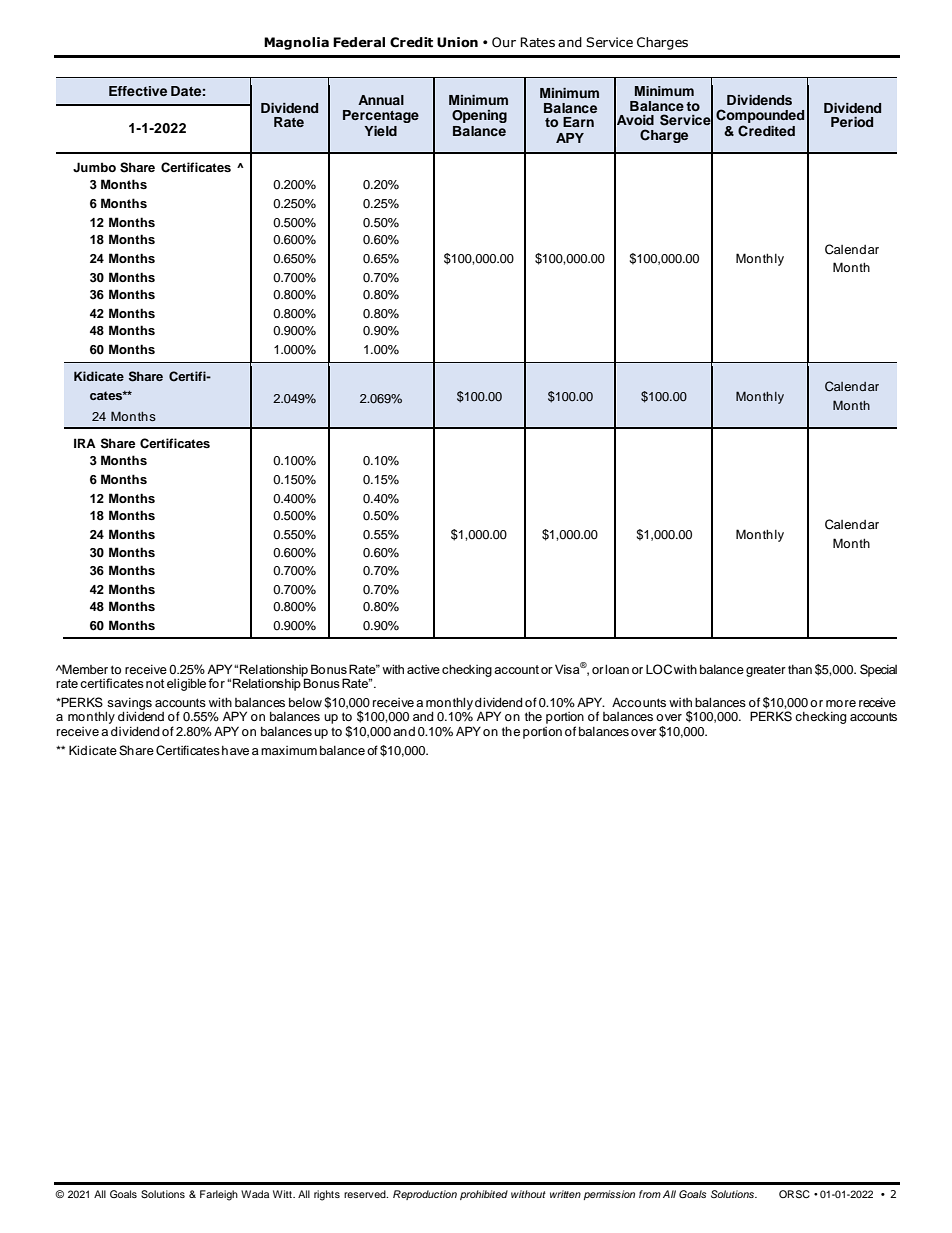 This document has height=1233, width=952. What do you see at coordinates (484, 1195) in the document?
I see `prohibited` at bounding box center [484, 1195].
